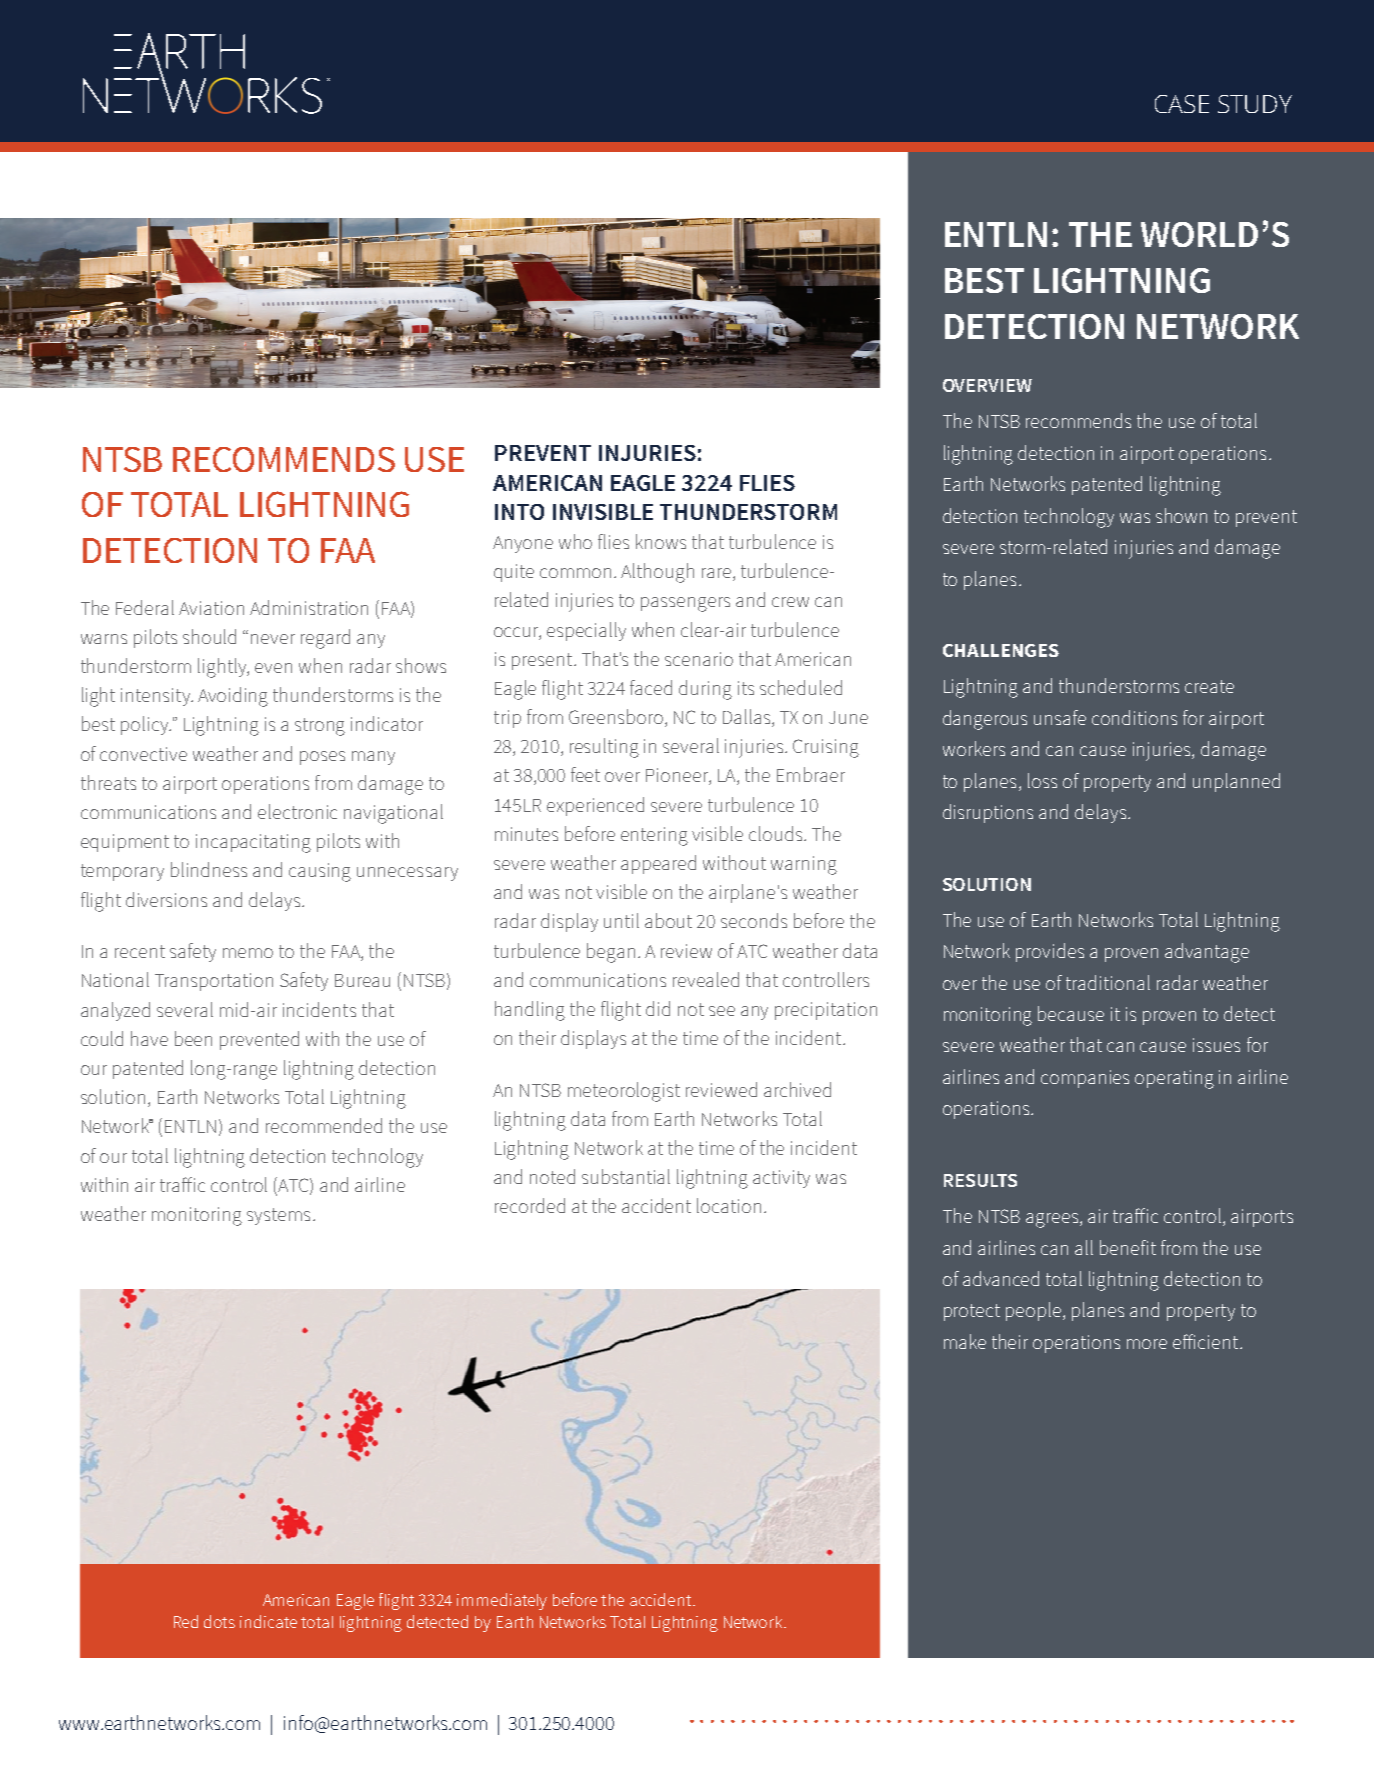 Image resolution: width=1374 pixels, height=1778 pixels. Describe the element at coordinates (1255, 104) in the screenshot. I see `STUDY` at that location.
